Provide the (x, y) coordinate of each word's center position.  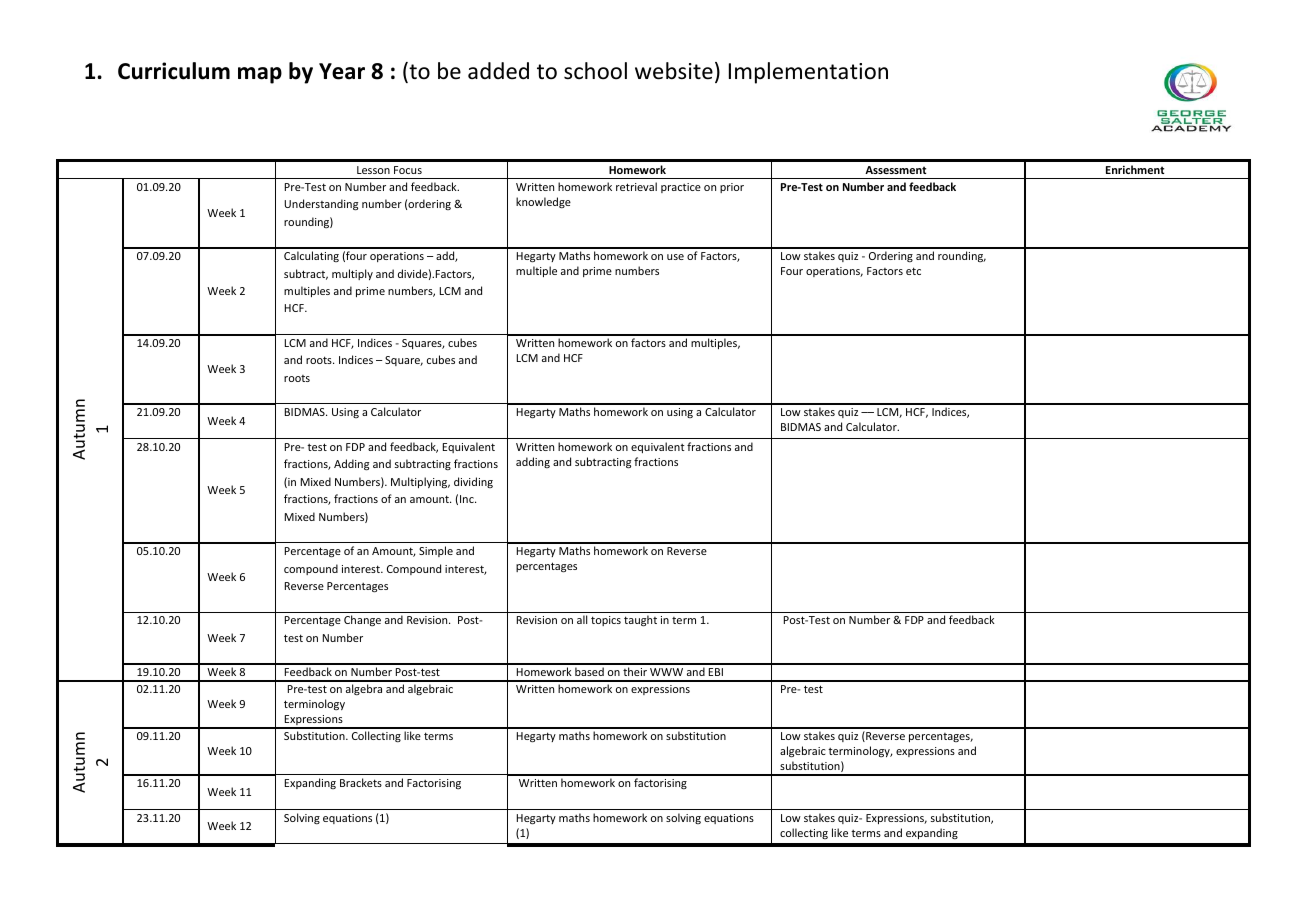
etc (913, 271)
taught (640, 621)
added (498, 71)
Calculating (311, 256)
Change (362, 620)
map (260, 75)
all (582, 619)
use (675, 257)
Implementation (808, 73)
